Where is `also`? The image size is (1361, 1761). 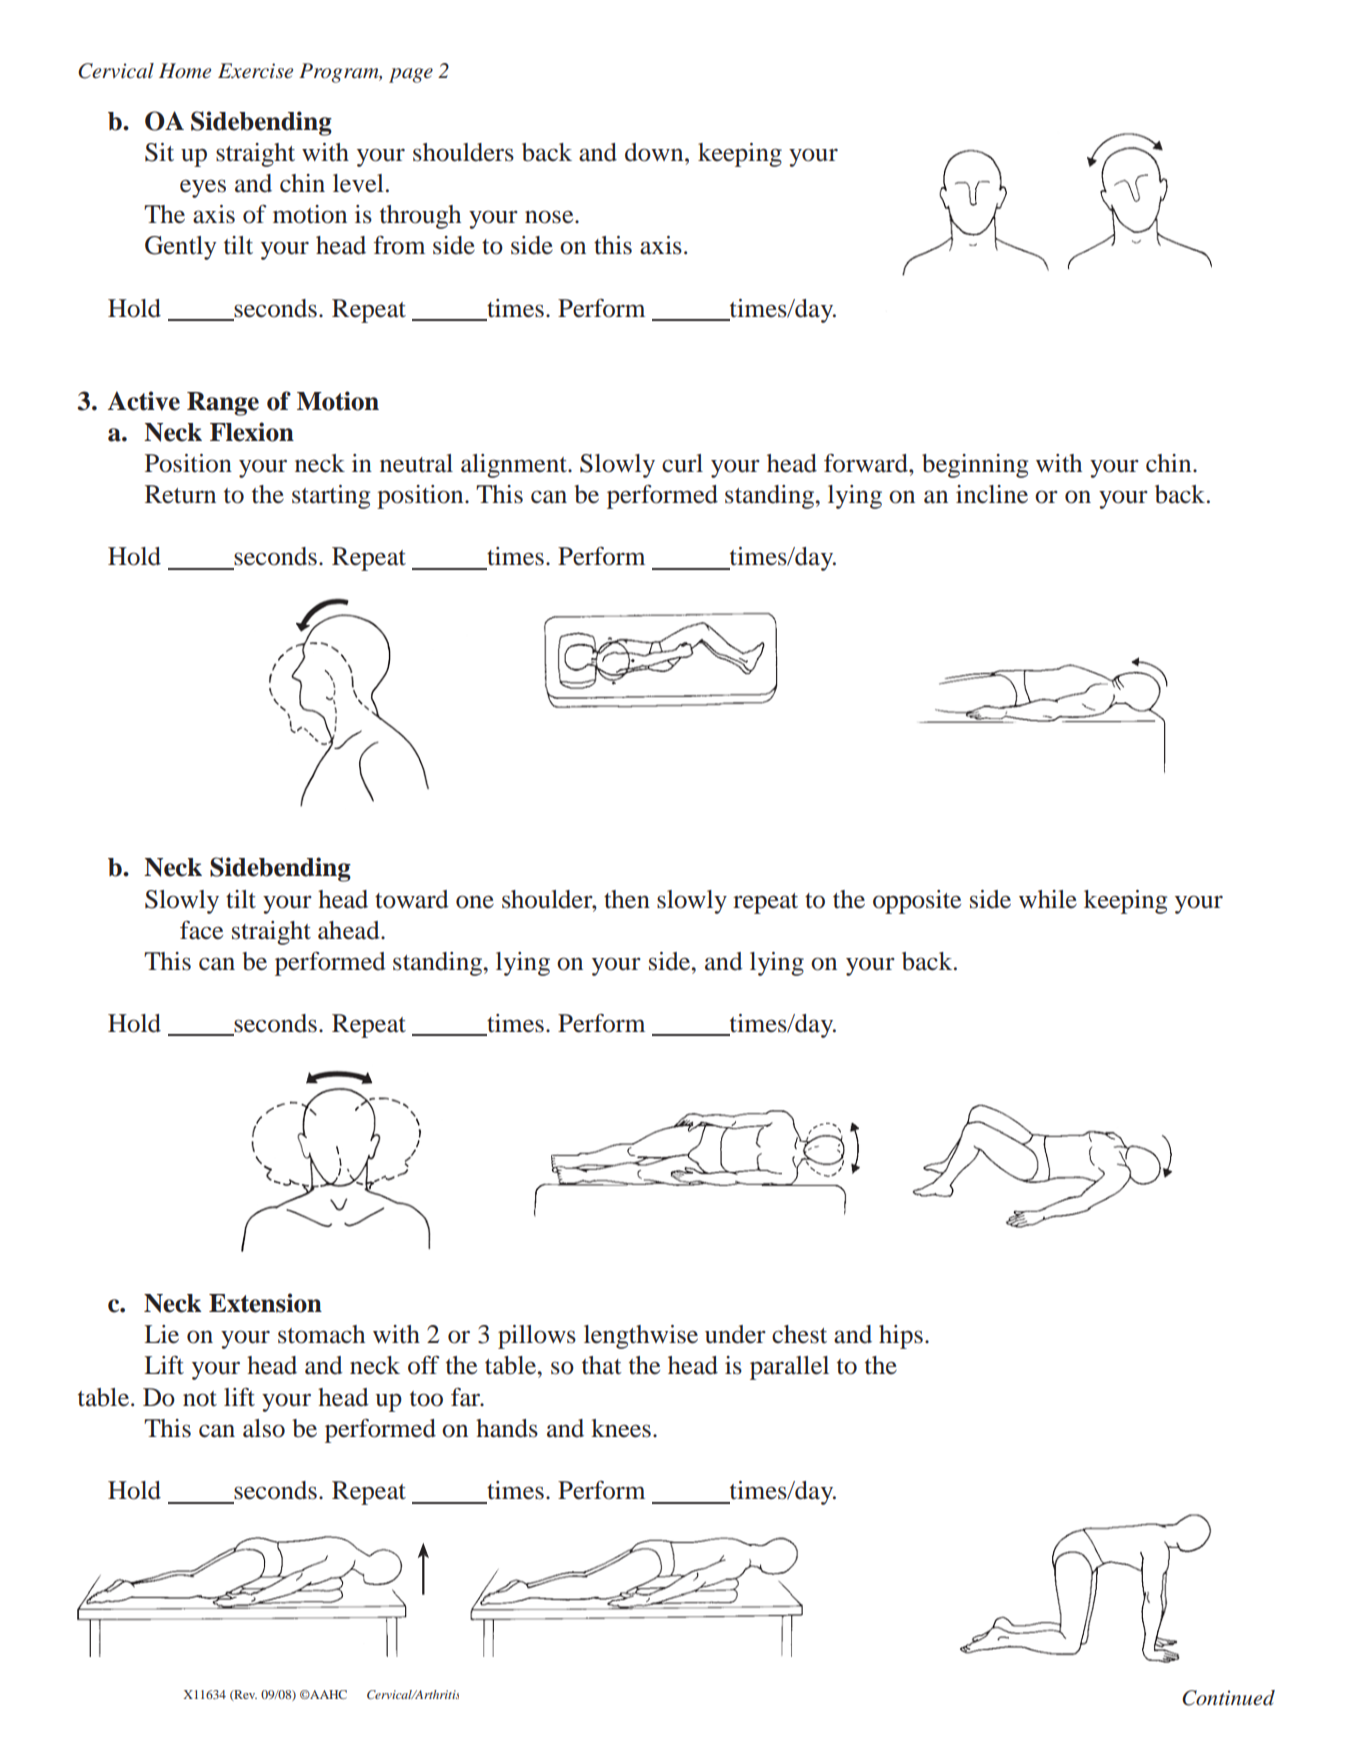
also is located at coordinates (264, 1428).
